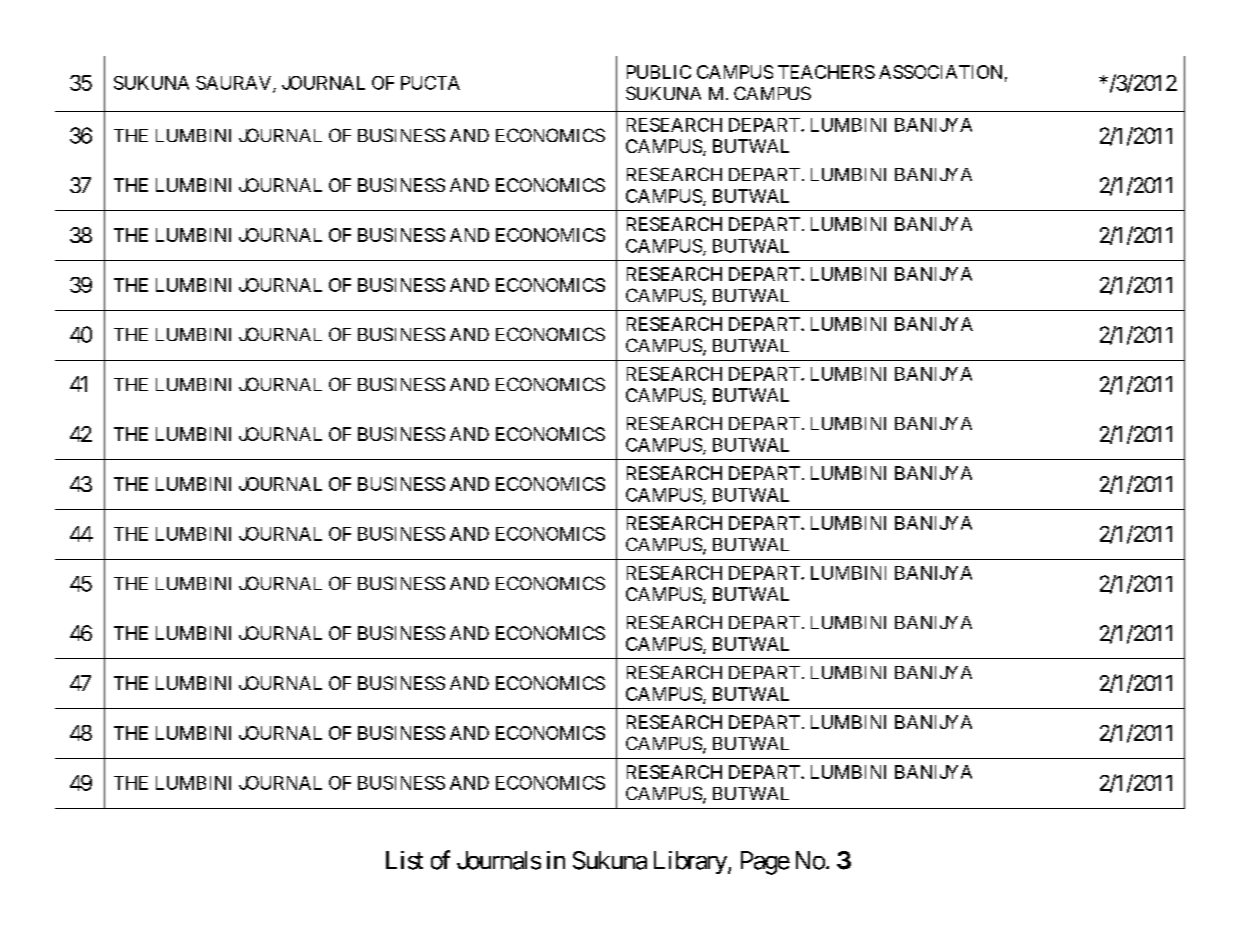 Image resolution: width=1233 pixels, height=952 pixels. I want to click on PUBLIC, so click(659, 72).
